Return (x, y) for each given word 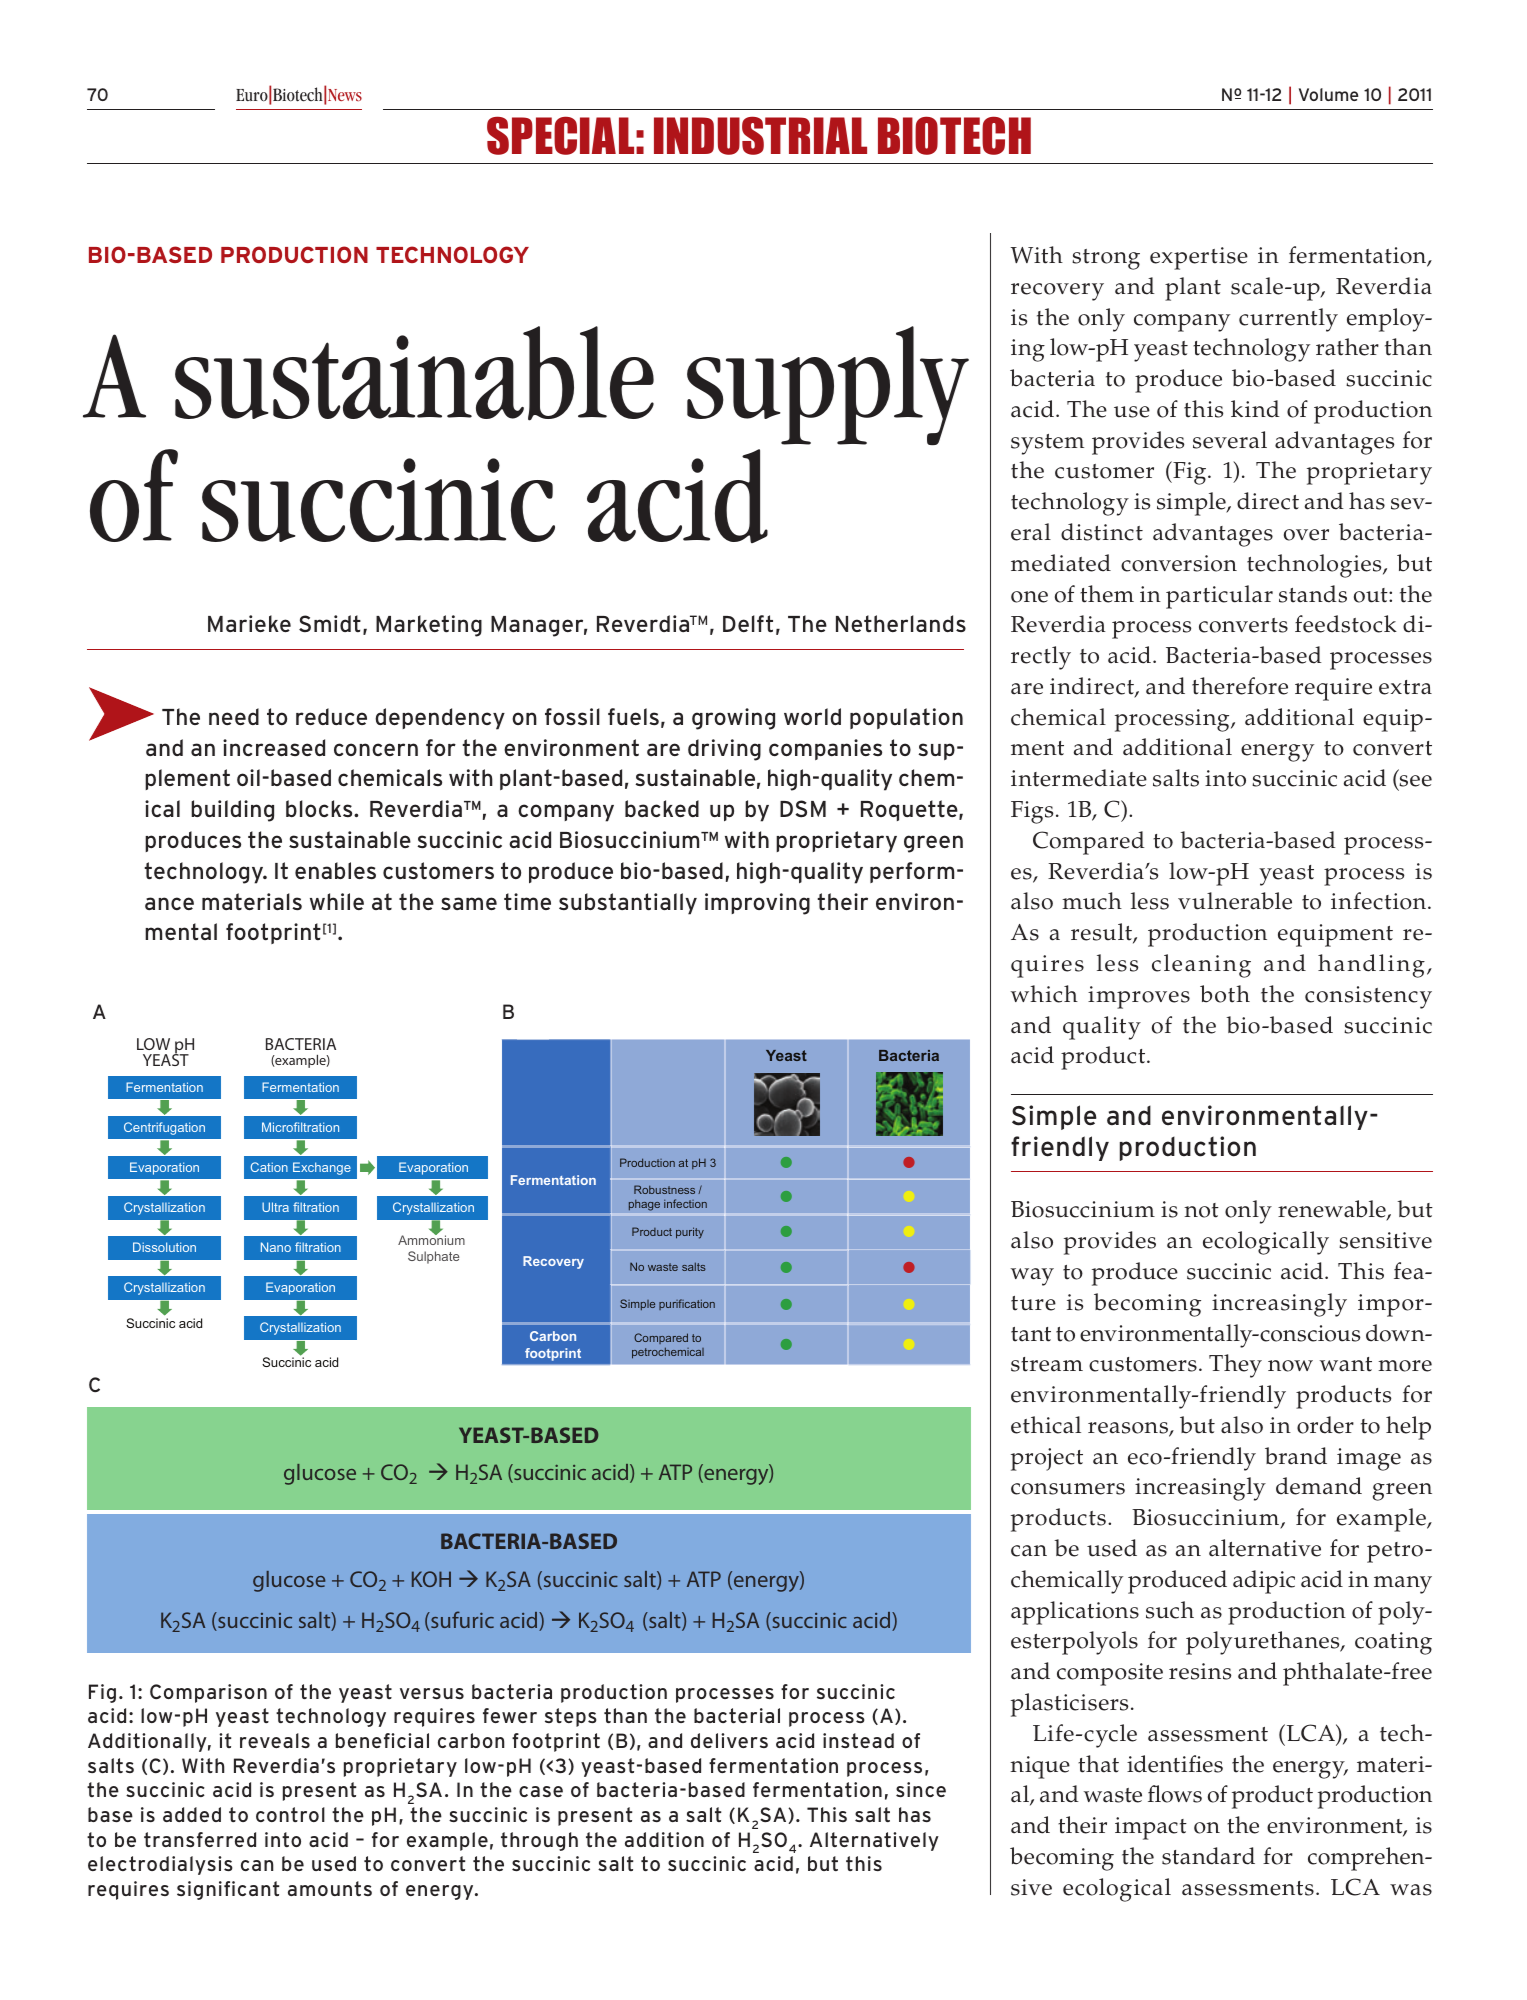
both (1225, 994)
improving (757, 904)
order (1325, 1425)
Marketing (429, 626)
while (337, 901)
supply (828, 385)
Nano (276, 1247)
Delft (748, 623)
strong (1106, 259)
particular (1219, 597)
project (1047, 1459)
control (290, 1814)
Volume (1329, 94)
